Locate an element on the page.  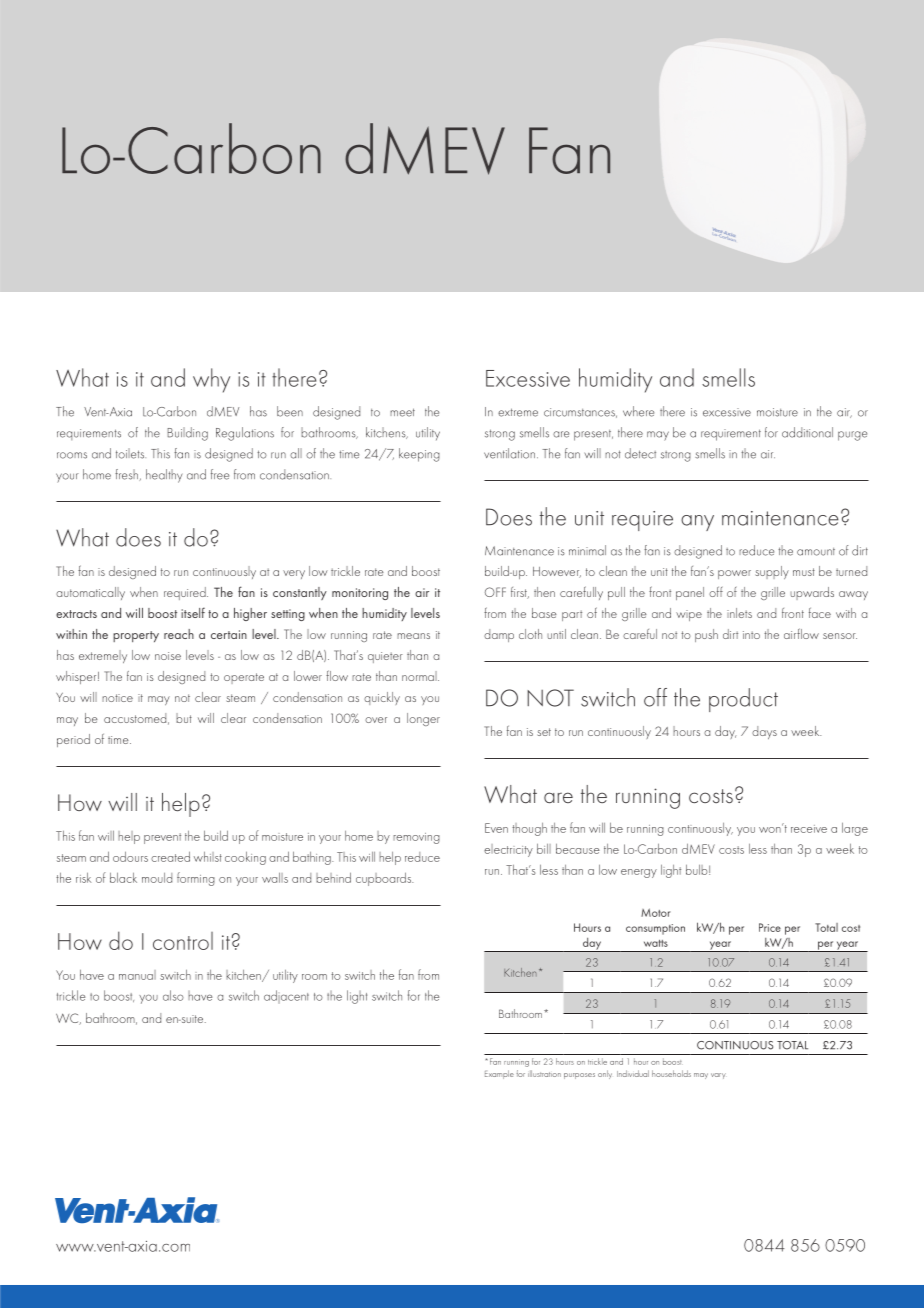
but is located at coordinates (184, 718).
